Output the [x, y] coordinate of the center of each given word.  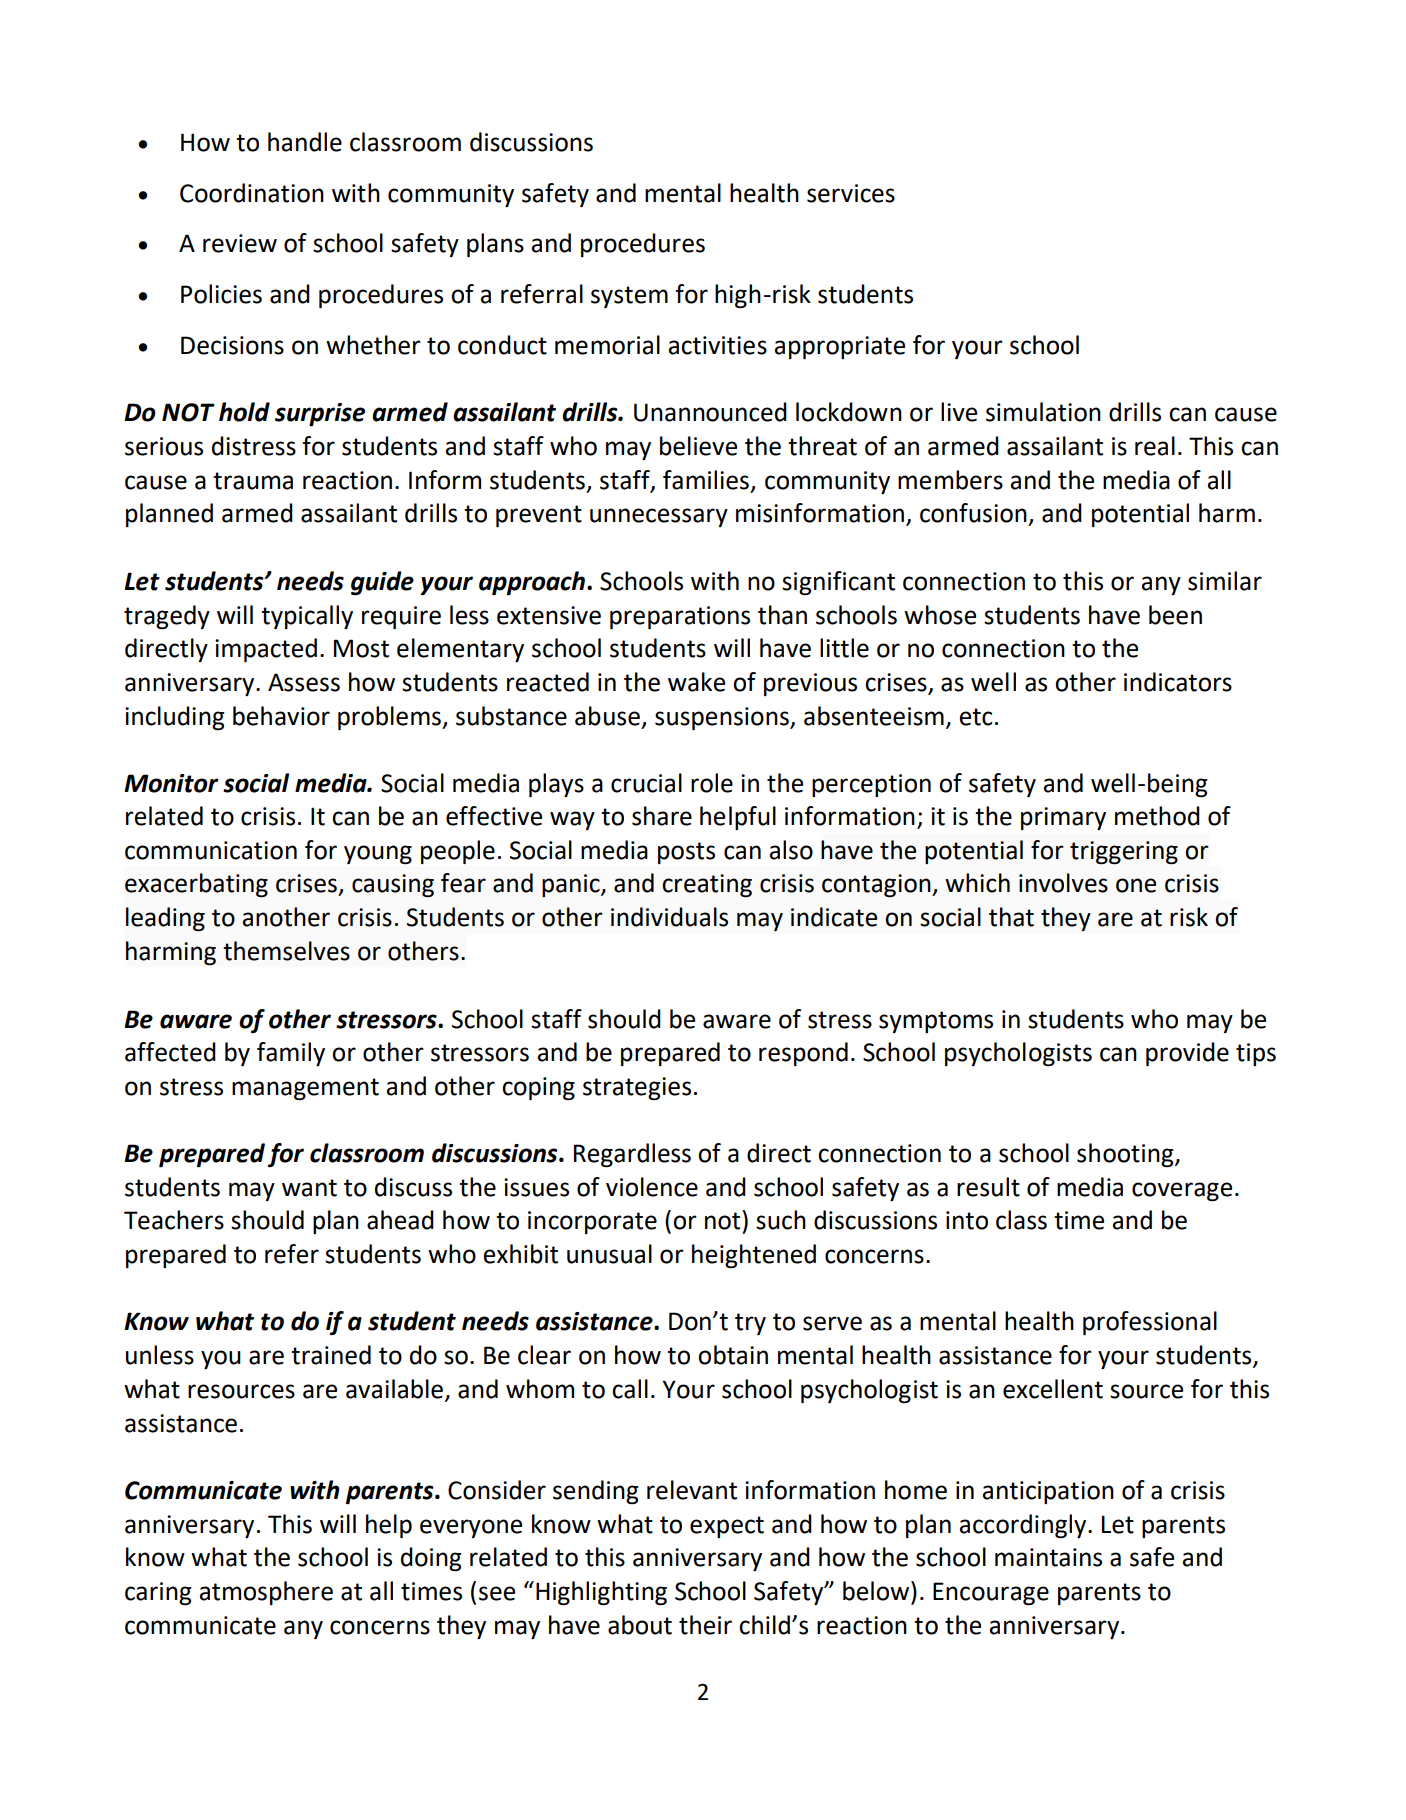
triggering [1124, 853]
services [851, 193]
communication [211, 850]
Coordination [252, 193]
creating [707, 885]
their [705, 1625]
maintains [1048, 1557]
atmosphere [266, 1593]
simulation [1043, 412]
